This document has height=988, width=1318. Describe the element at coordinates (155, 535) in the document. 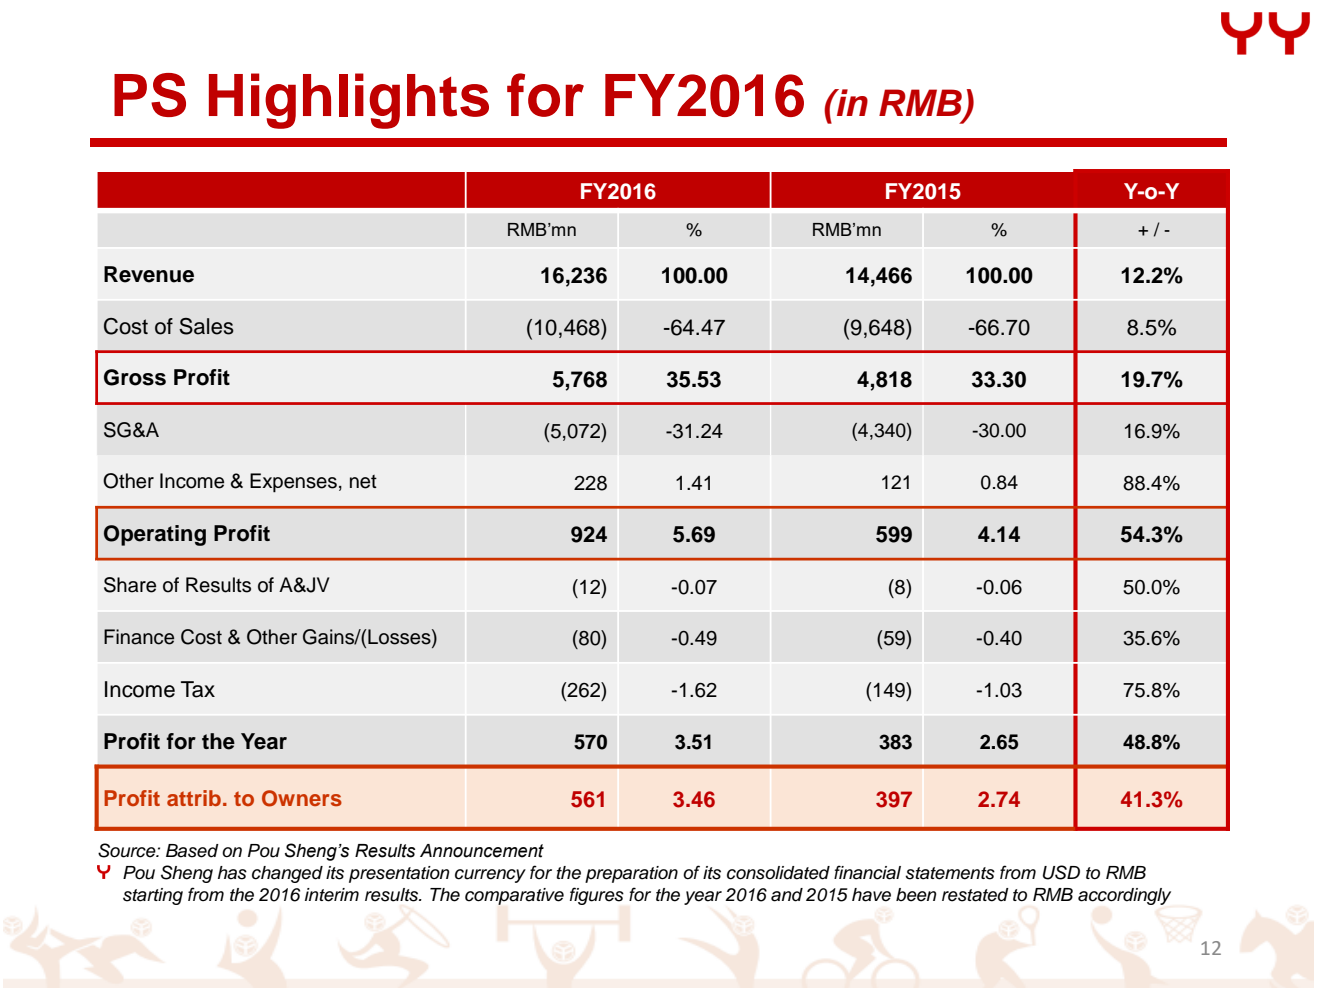

I see `Operating` at that location.
